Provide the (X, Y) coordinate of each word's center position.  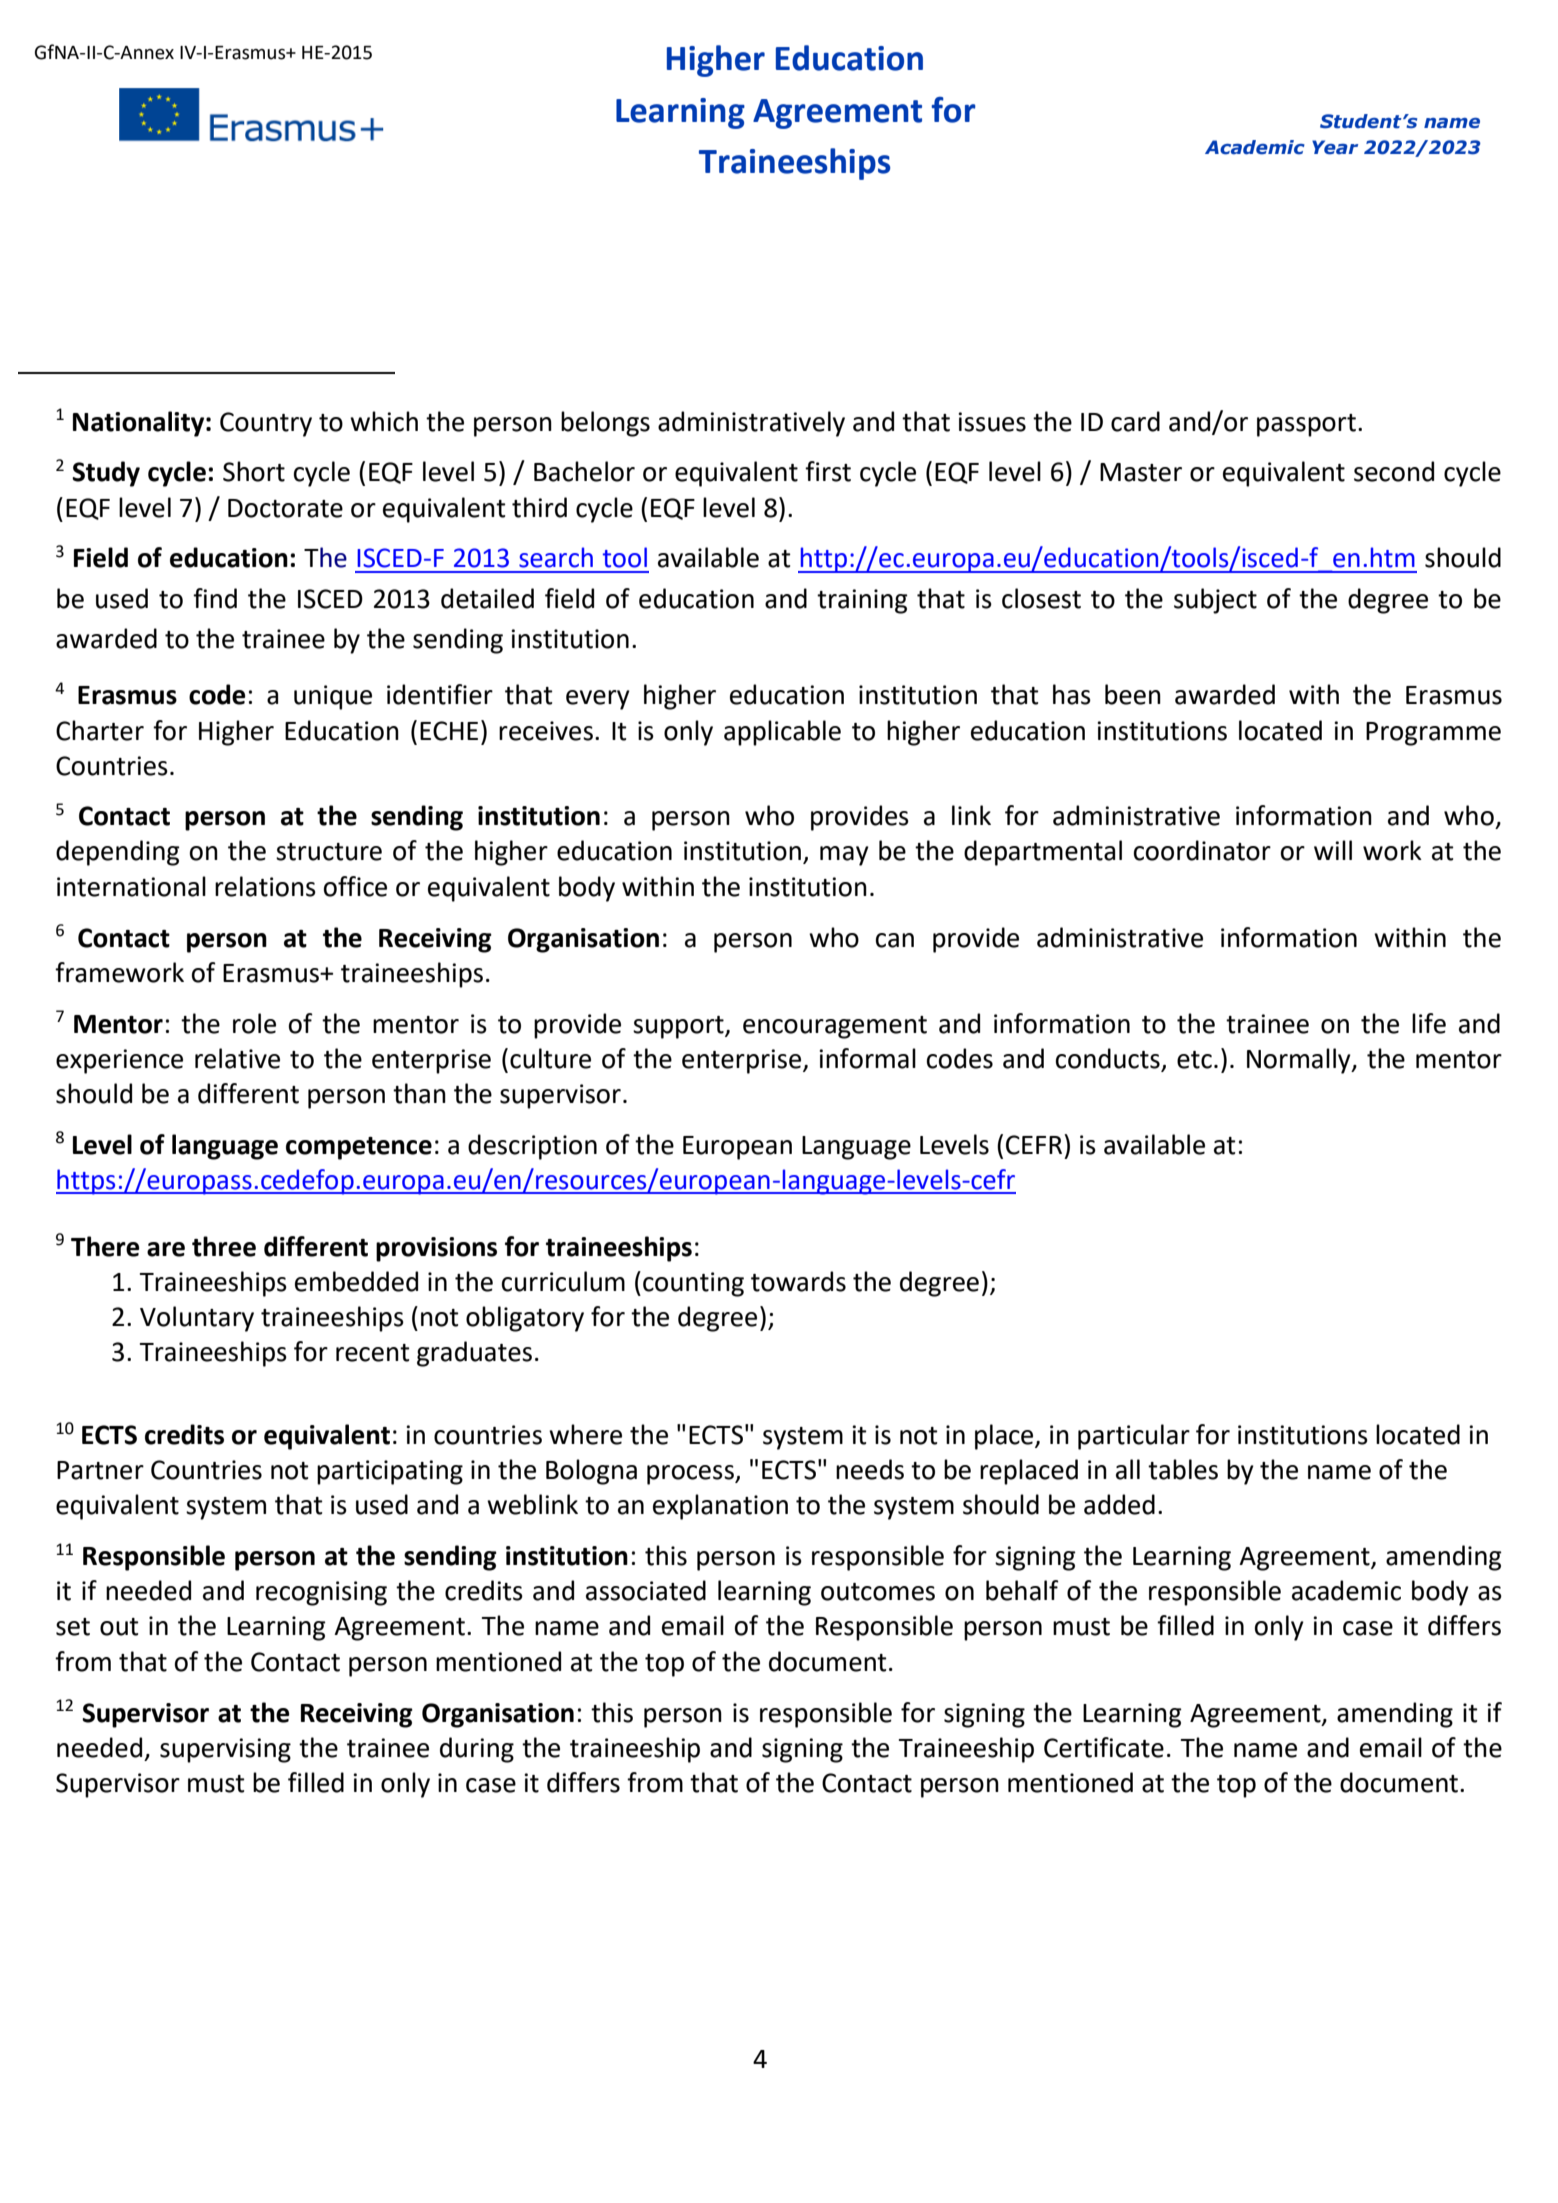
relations (265, 886)
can (895, 940)
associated (646, 1590)
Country (266, 424)
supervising (225, 1750)
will (1333, 850)
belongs (605, 424)
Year (1335, 147)
